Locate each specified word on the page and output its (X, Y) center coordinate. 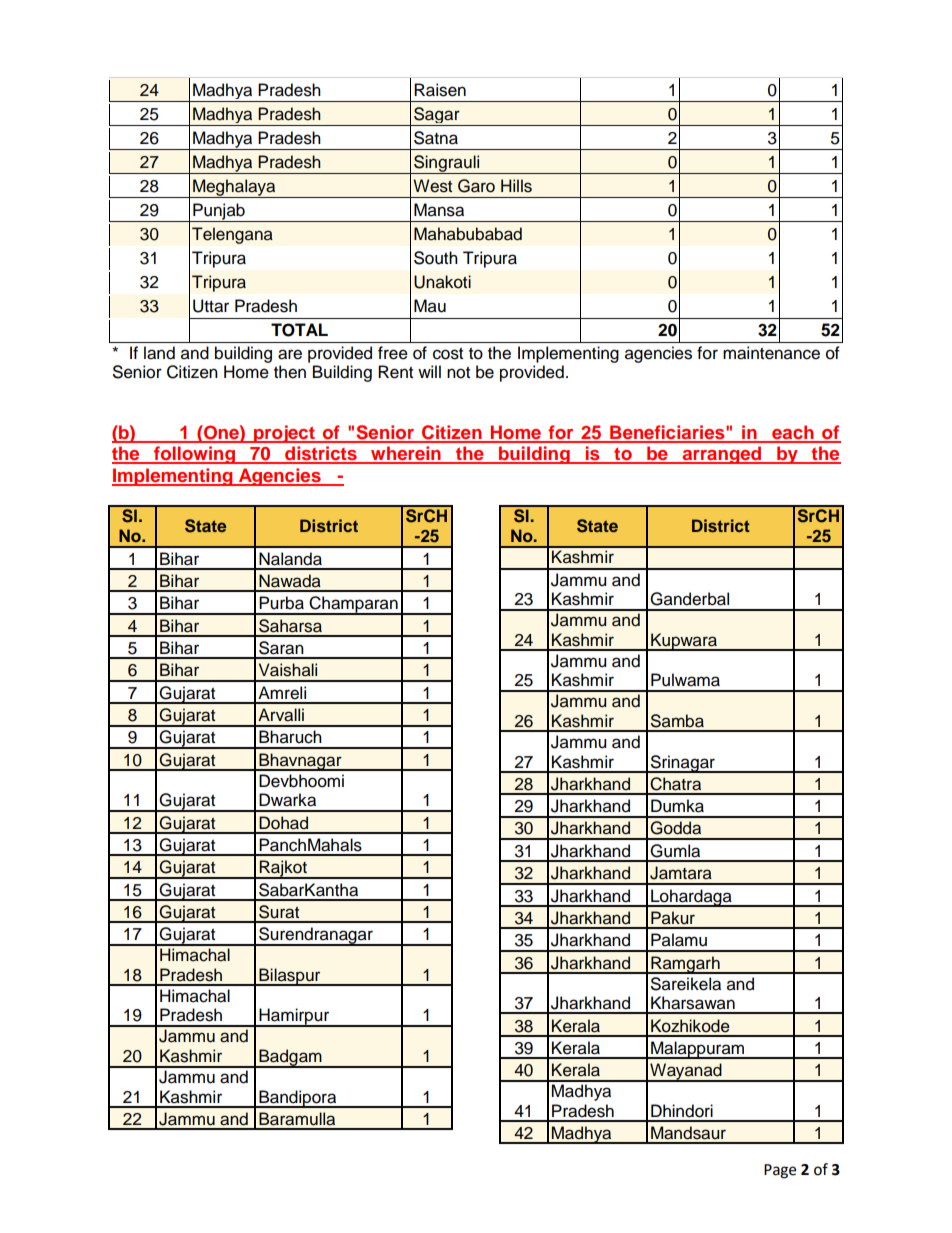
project (284, 434)
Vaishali (288, 670)
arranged (722, 455)
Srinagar (682, 764)
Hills (516, 186)
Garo (476, 186)
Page (780, 1171)
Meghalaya (234, 188)
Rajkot (283, 869)
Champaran (353, 605)
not (458, 373)
